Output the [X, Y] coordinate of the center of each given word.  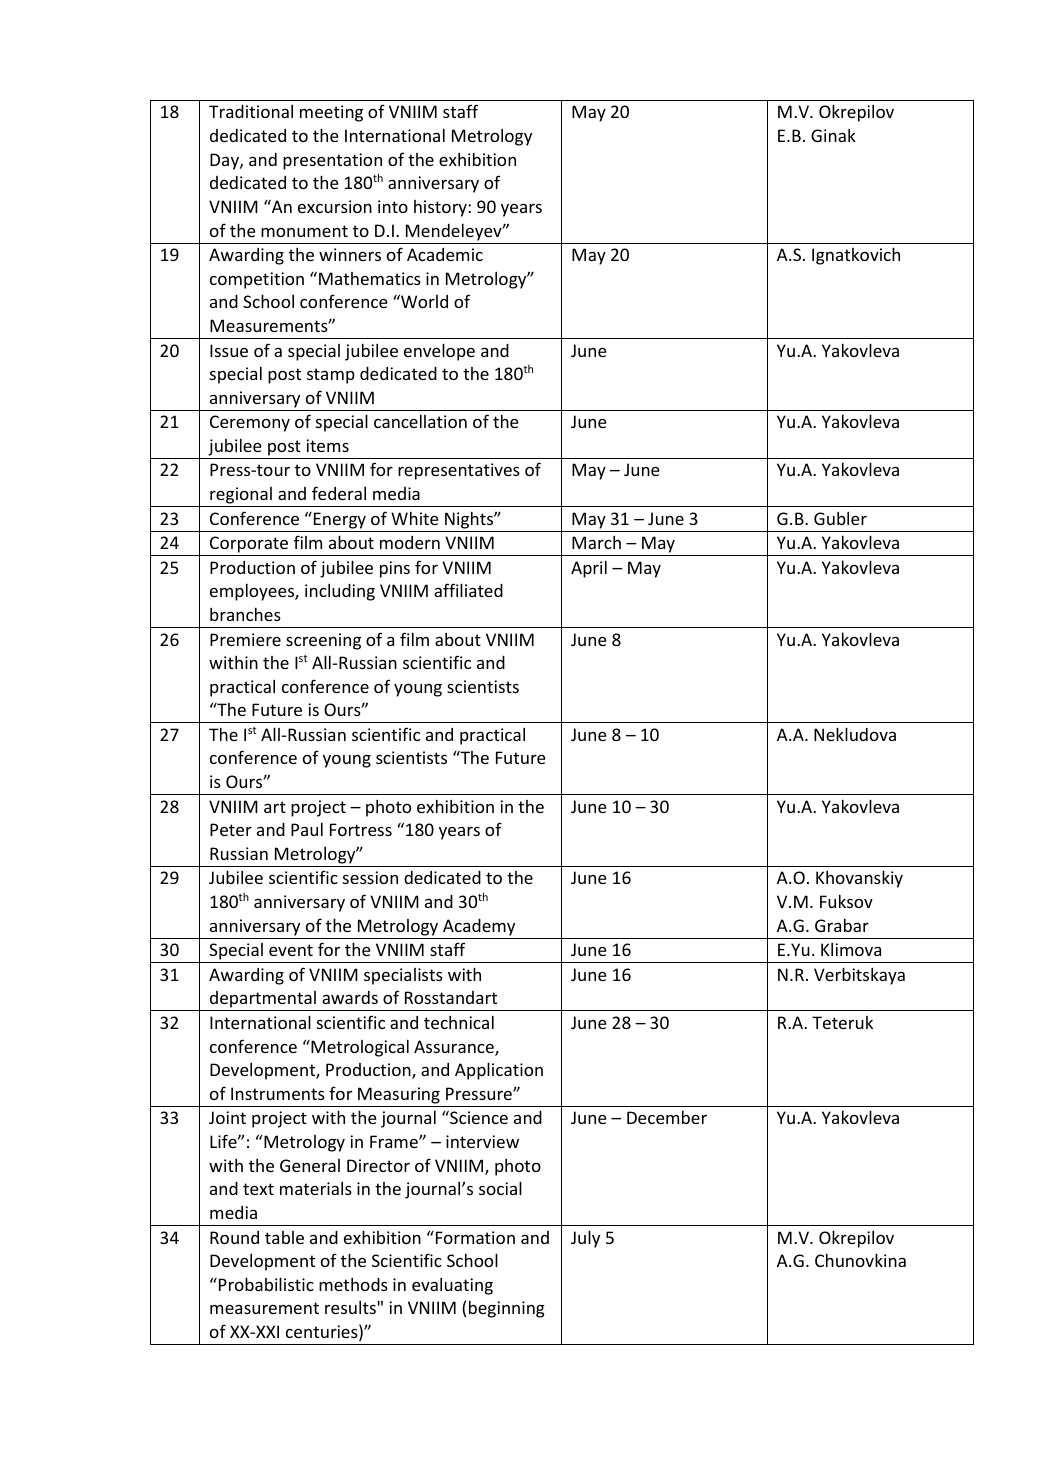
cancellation [420, 421]
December [667, 1117]
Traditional [251, 111]
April [589, 569]
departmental [263, 1001]
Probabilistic [266, 1284]
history [441, 208]
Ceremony [250, 423]
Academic [445, 254]
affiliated [468, 590]
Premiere [245, 639]
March [596, 542]
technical [459, 1022]
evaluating [452, 1286]
